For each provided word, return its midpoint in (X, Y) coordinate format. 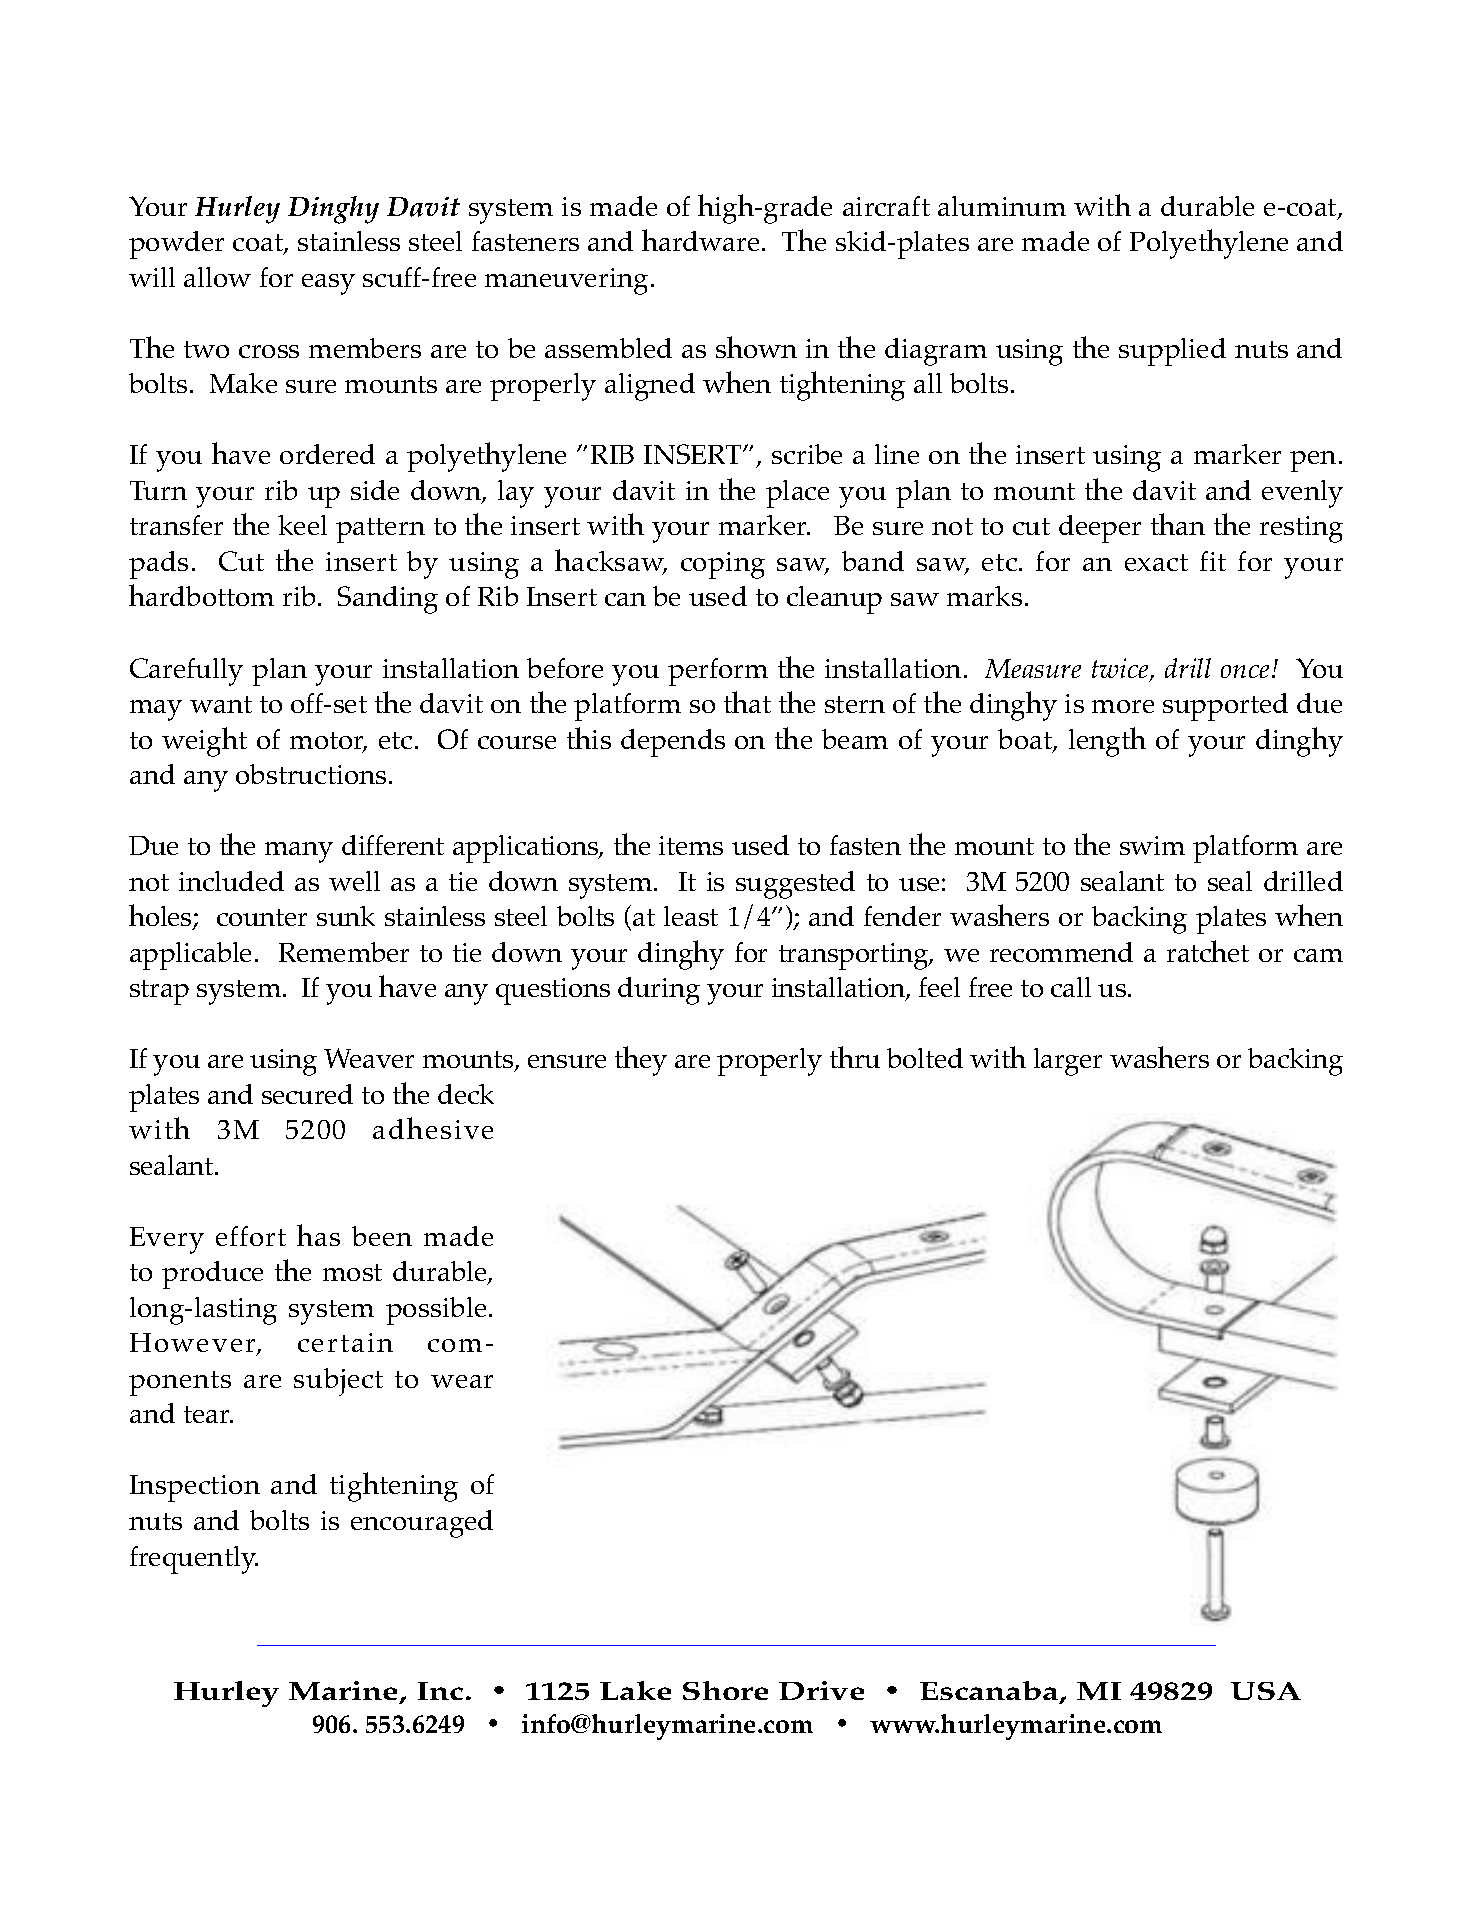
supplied (1172, 352)
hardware (700, 240)
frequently (194, 1560)
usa (1266, 1691)
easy (328, 284)
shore (725, 1690)
